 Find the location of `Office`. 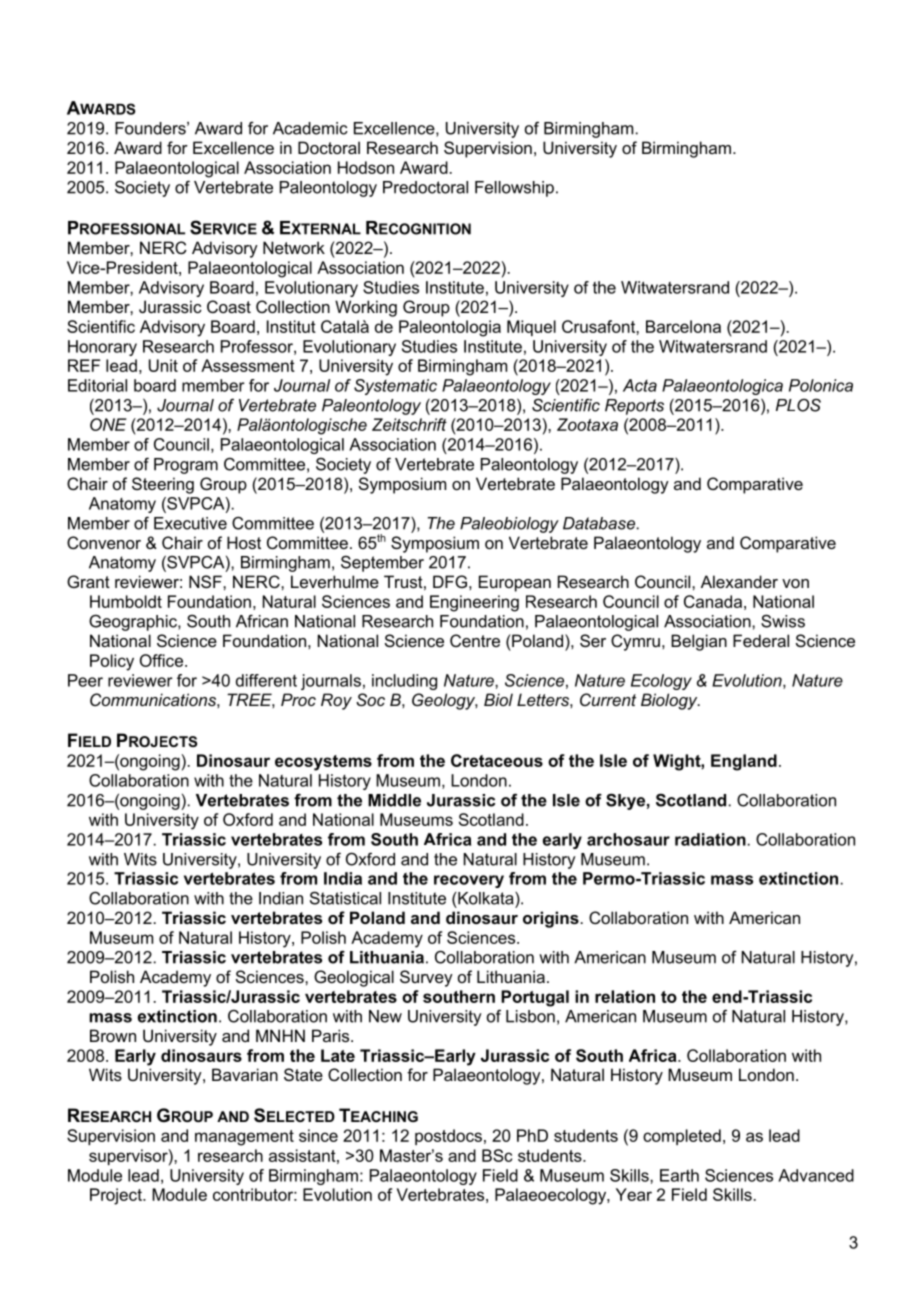

Office is located at coordinates (161, 660).
